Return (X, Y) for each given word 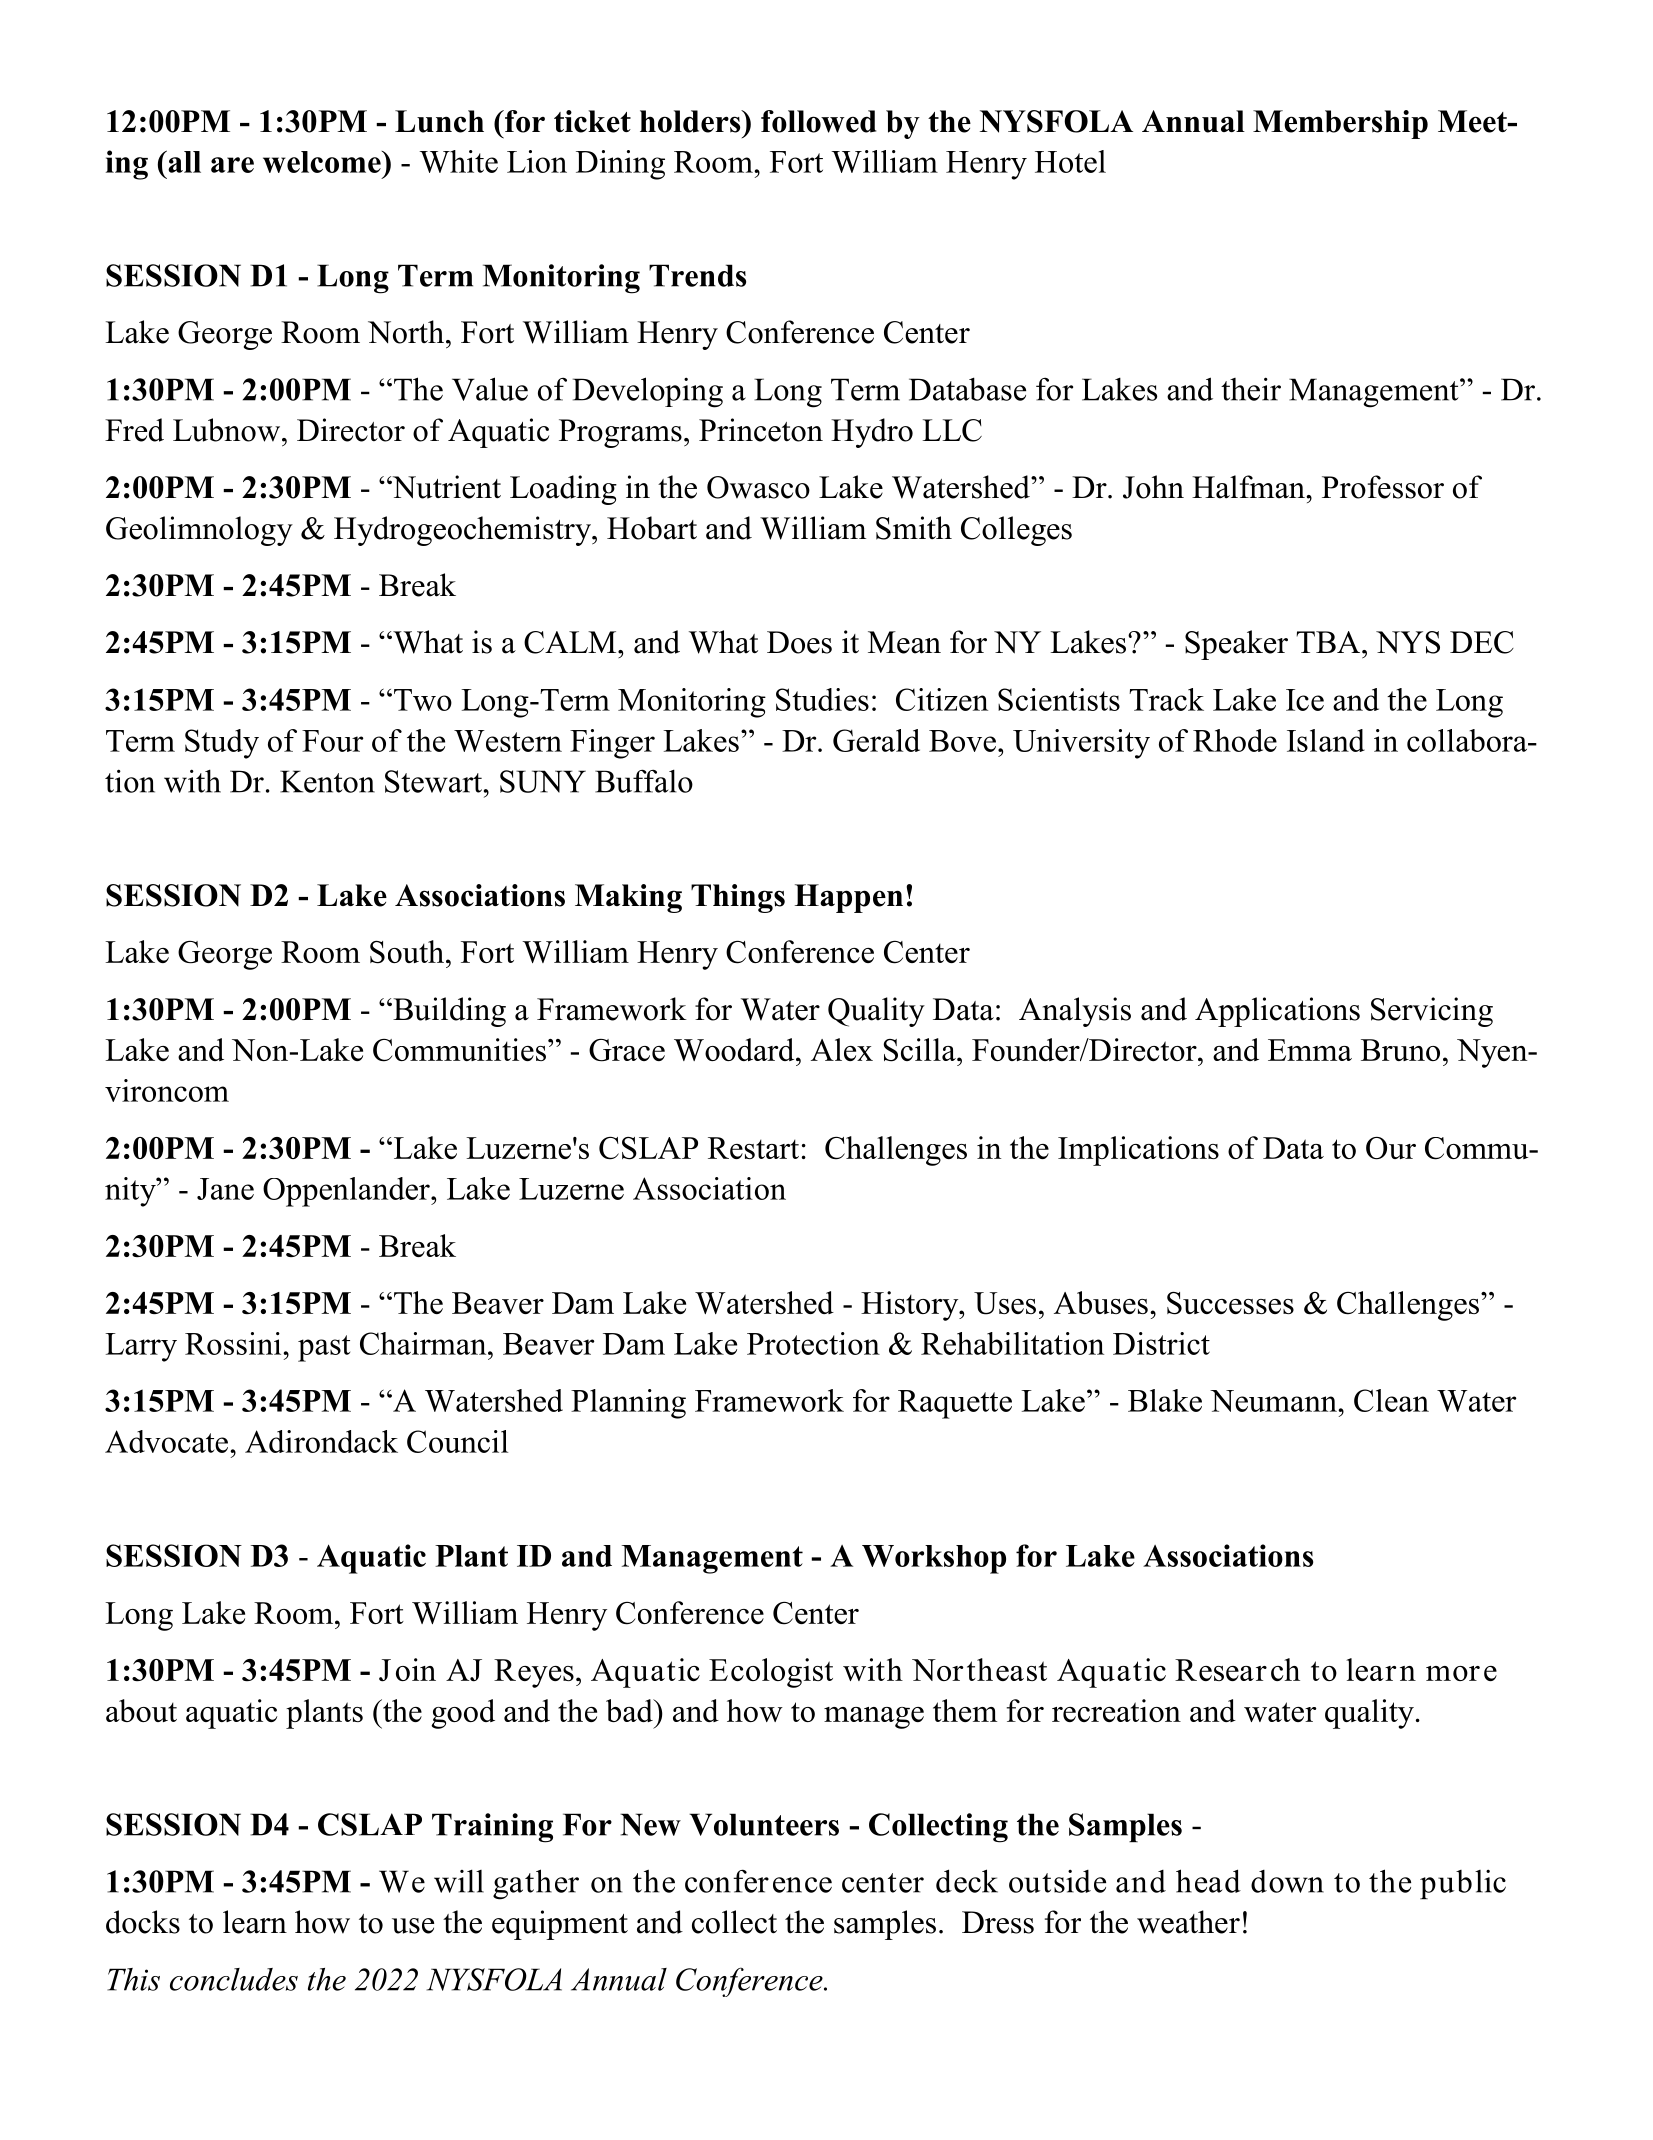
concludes (234, 1979)
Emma (1310, 1050)
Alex (842, 1049)
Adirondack (321, 1441)
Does (799, 642)
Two (421, 700)
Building (448, 1012)
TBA (1329, 642)
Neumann (1274, 1401)
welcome (323, 162)
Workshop (934, 1559)
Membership (1340, 124)
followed (818, 121)
